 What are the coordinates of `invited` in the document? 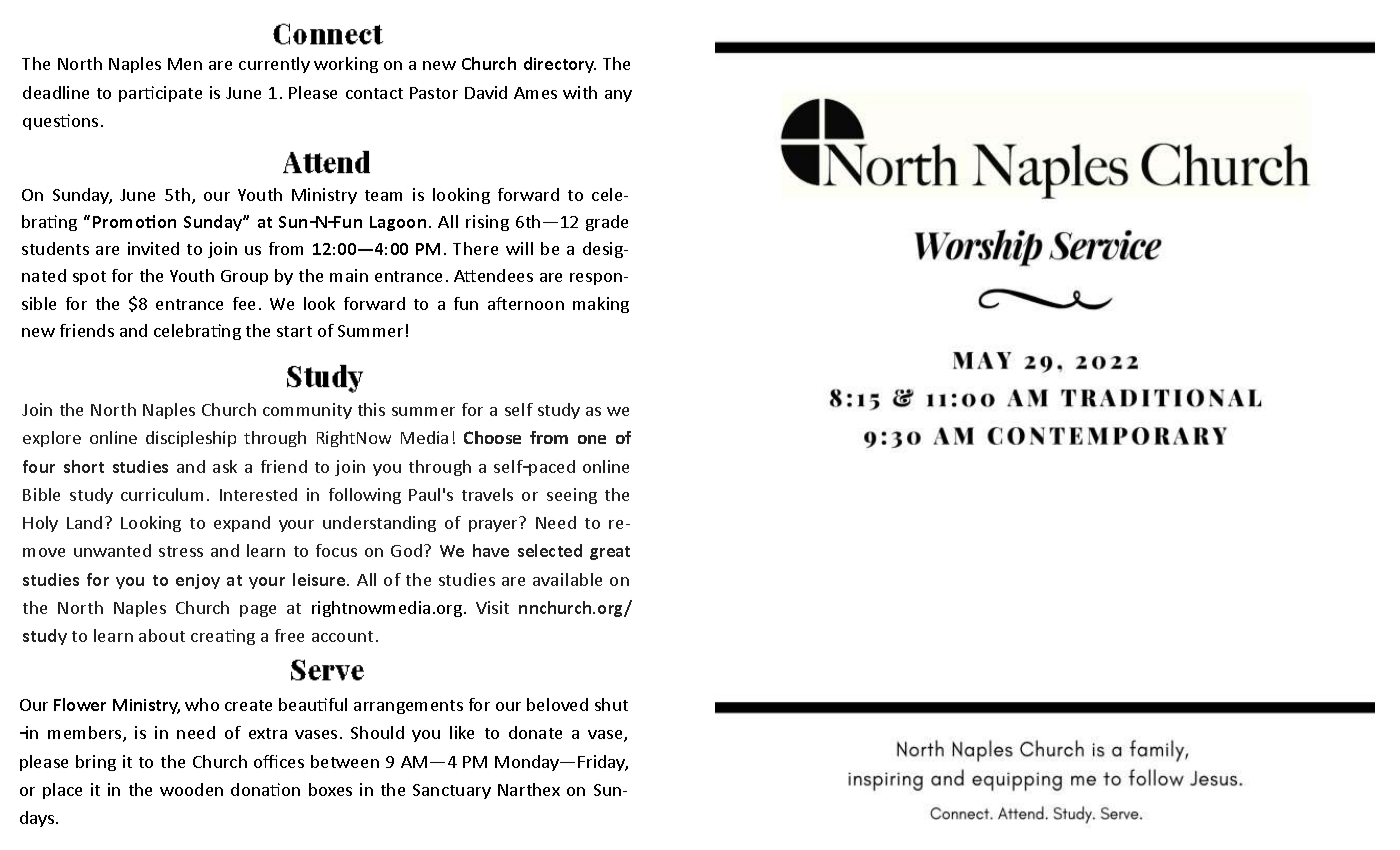 It's located at (153, 248).
